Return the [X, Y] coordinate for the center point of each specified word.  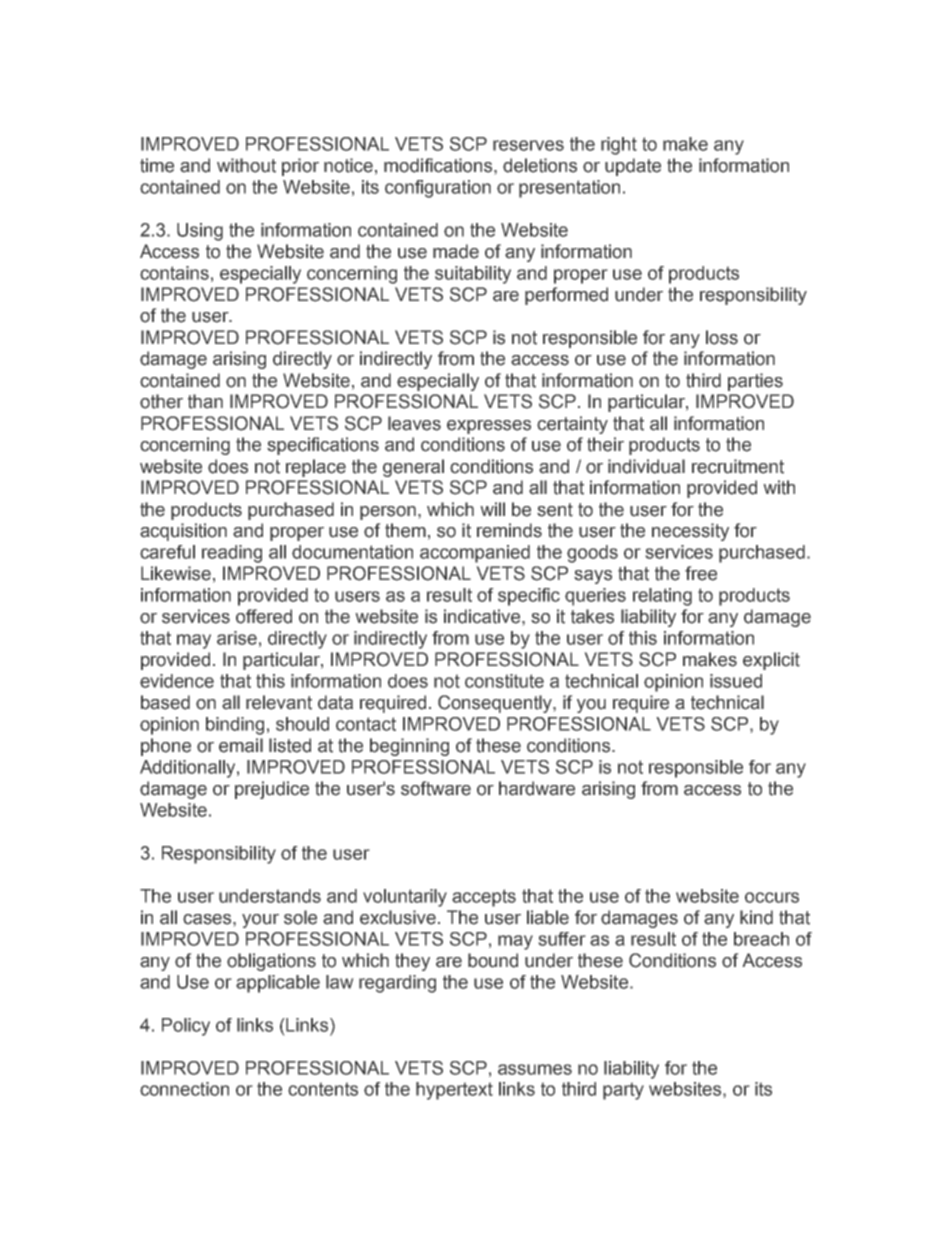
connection [184, 1089]
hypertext [454, 1091]
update [633, 167]
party [623, 1091]
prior [300, 167]
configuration [438, 189]
